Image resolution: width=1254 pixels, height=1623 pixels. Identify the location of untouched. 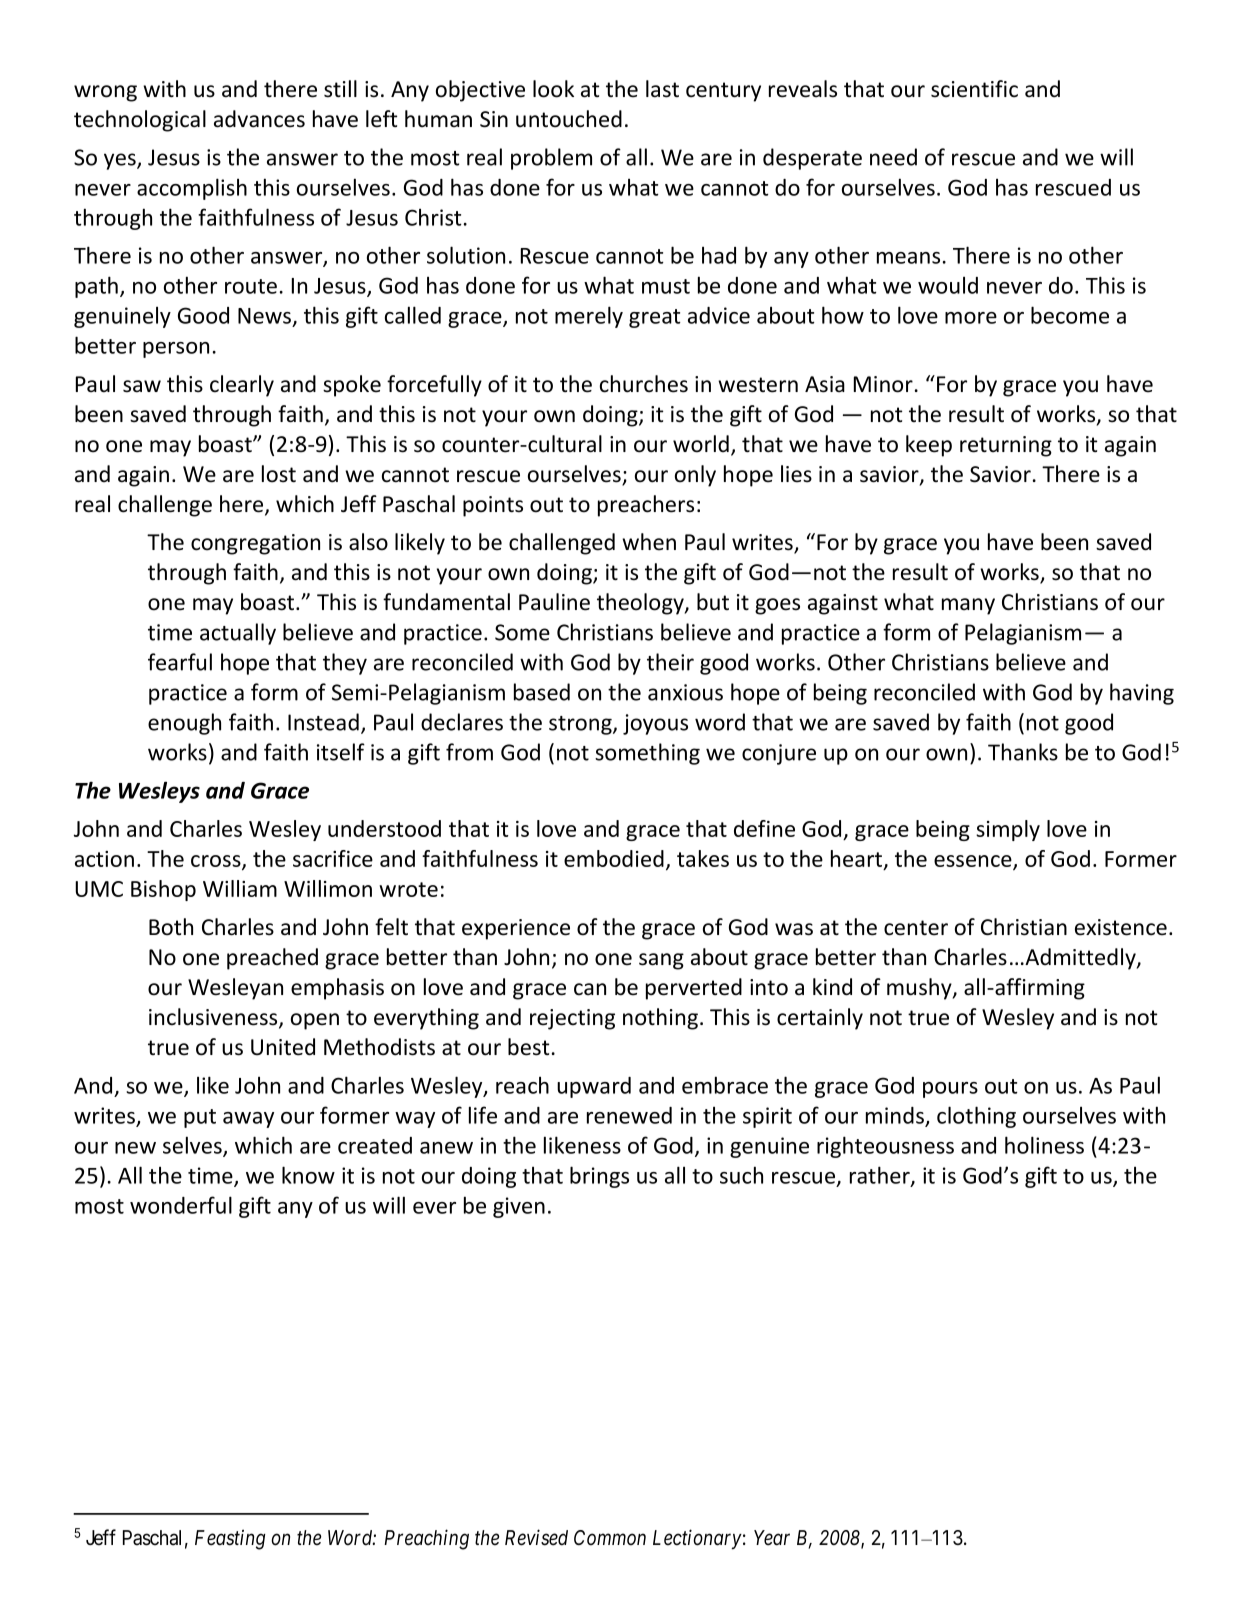
(569, 119).
